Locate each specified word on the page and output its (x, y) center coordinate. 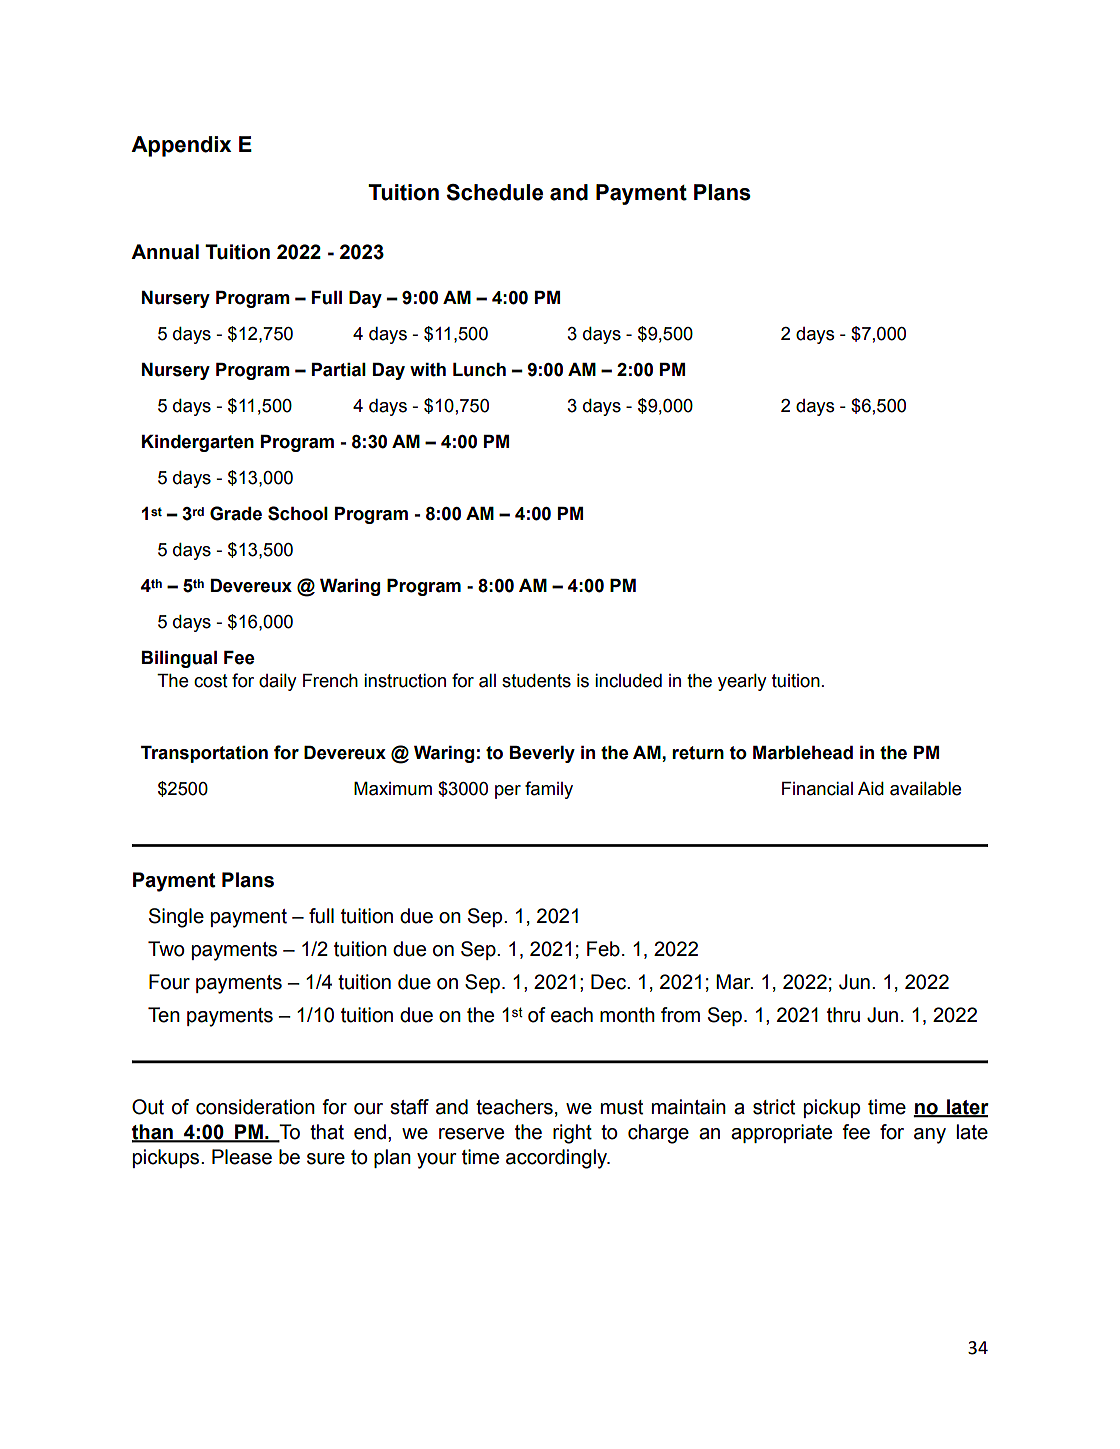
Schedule (494, 192)
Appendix (181, 146)
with (428, 370)
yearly (742, 682)
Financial (817, 789)
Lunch (479, 370)
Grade (236, 513)
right (572, 1134)
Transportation (204, 754)
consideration (255, 1107)
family (549, 790)
